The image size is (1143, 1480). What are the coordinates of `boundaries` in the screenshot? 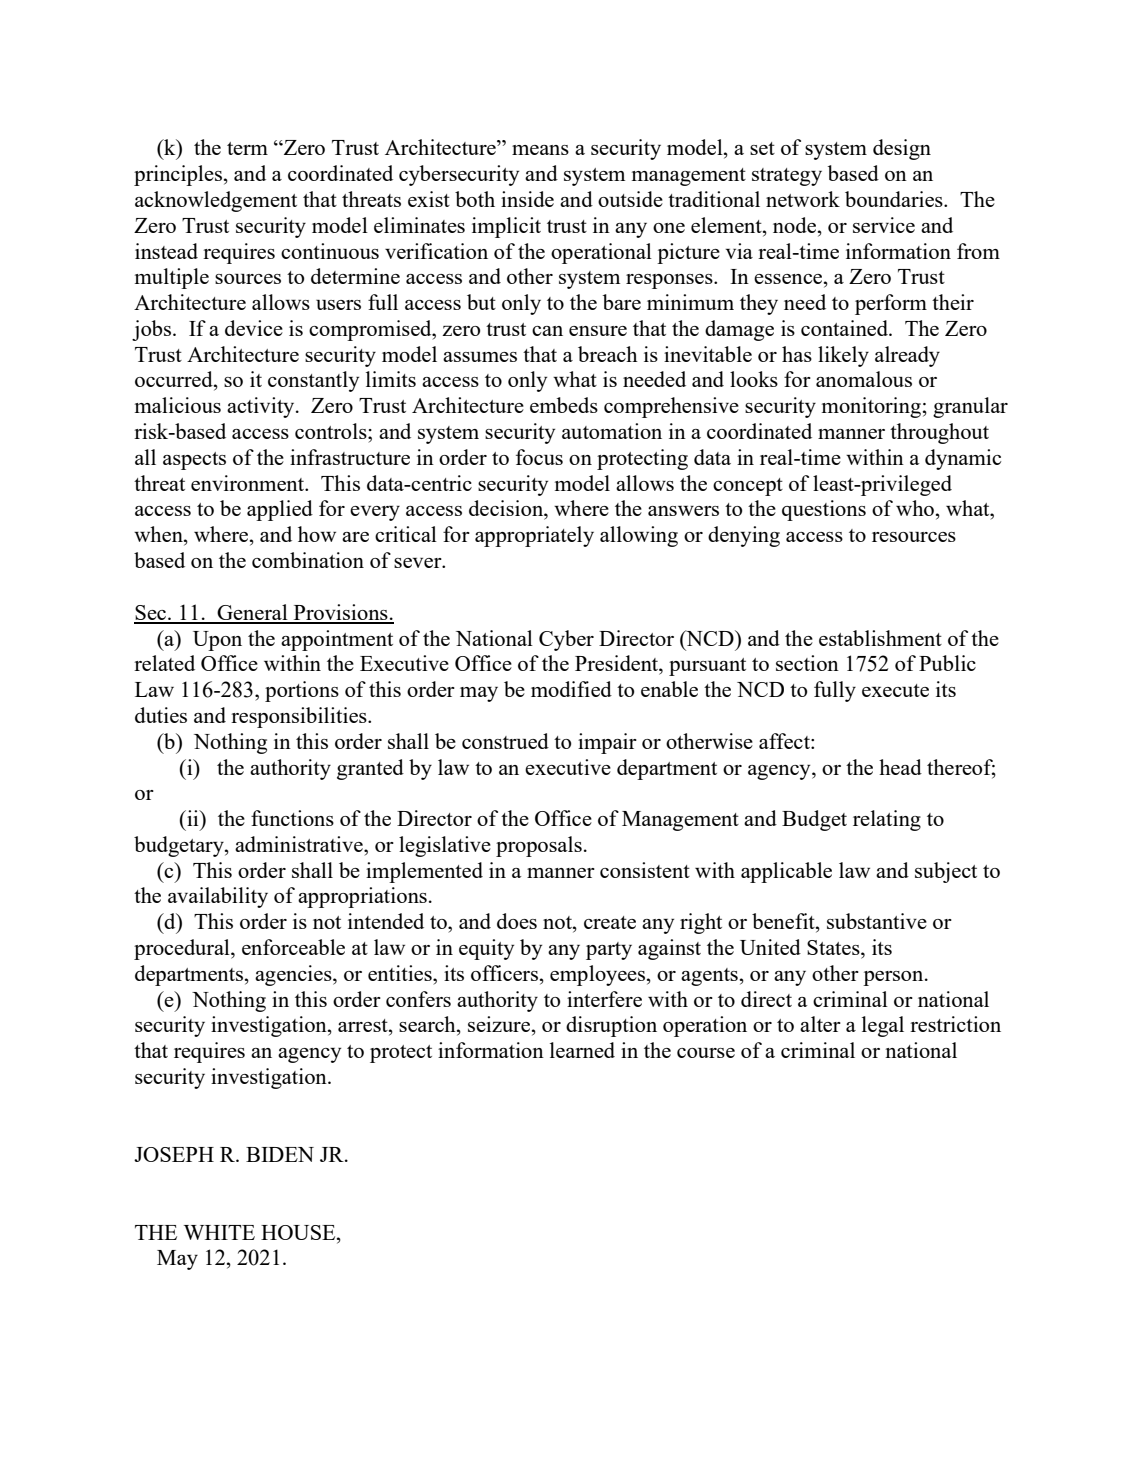 It's located at (895, 199).
